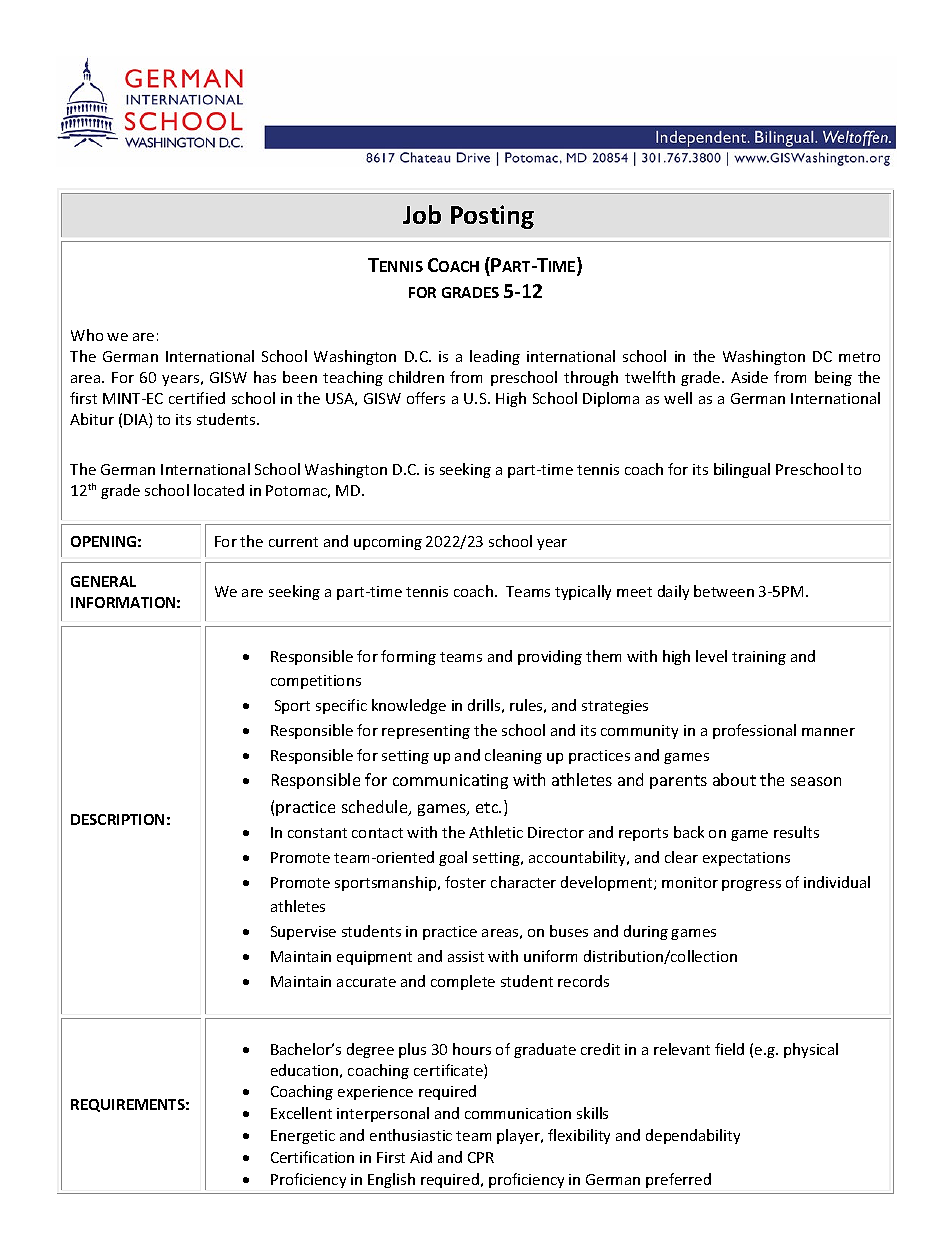 Image resolution: width=952 pixels, height=1233 pixels. What do you see at coordinates (426, 398) in the image?
I see `offers` at bounding box center [426, 398].
